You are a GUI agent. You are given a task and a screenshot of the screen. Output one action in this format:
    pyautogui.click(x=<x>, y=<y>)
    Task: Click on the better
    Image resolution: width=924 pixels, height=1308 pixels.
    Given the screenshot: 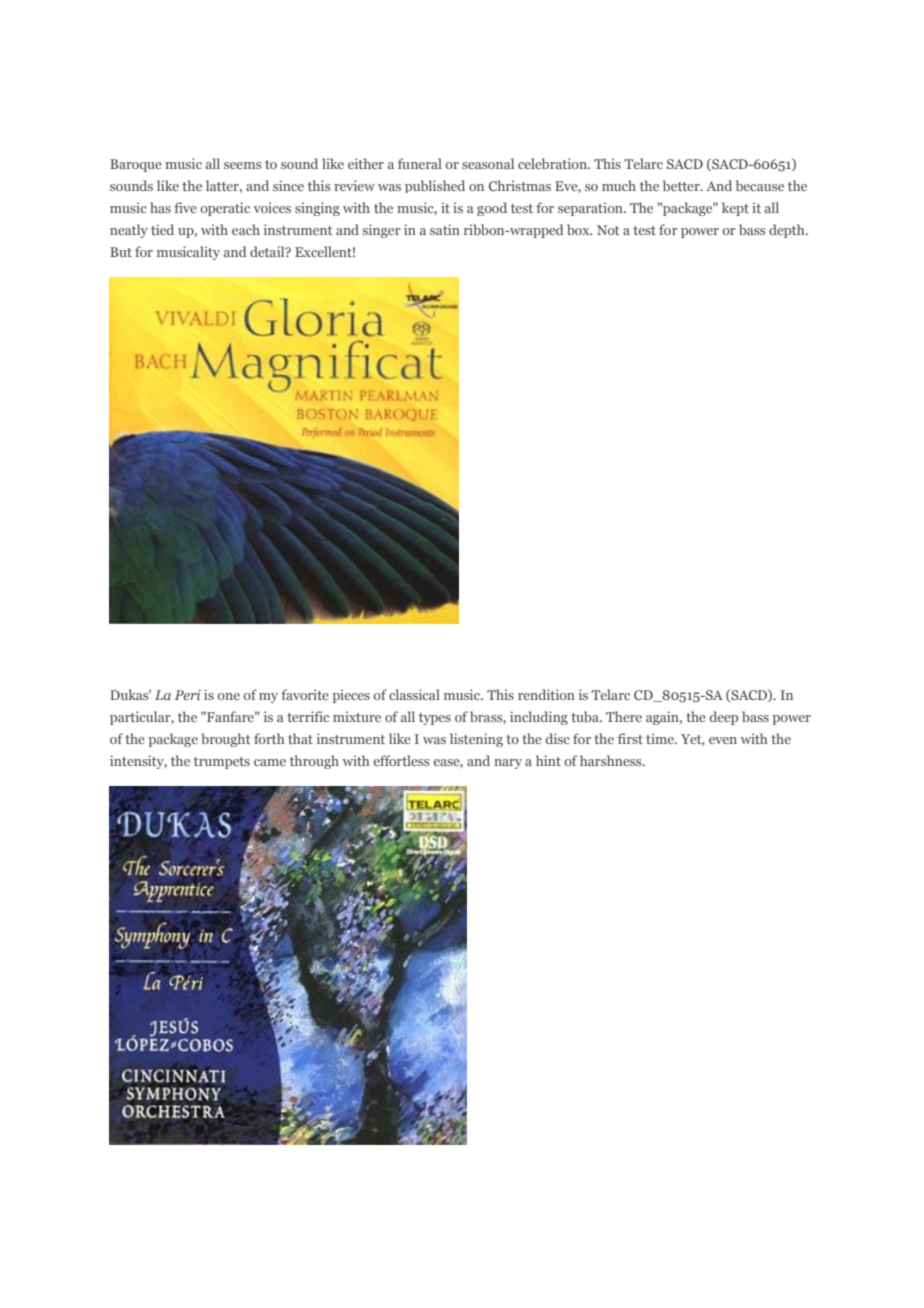 What is the action you would take?
    pyautogui.click(x=682, y=185)
